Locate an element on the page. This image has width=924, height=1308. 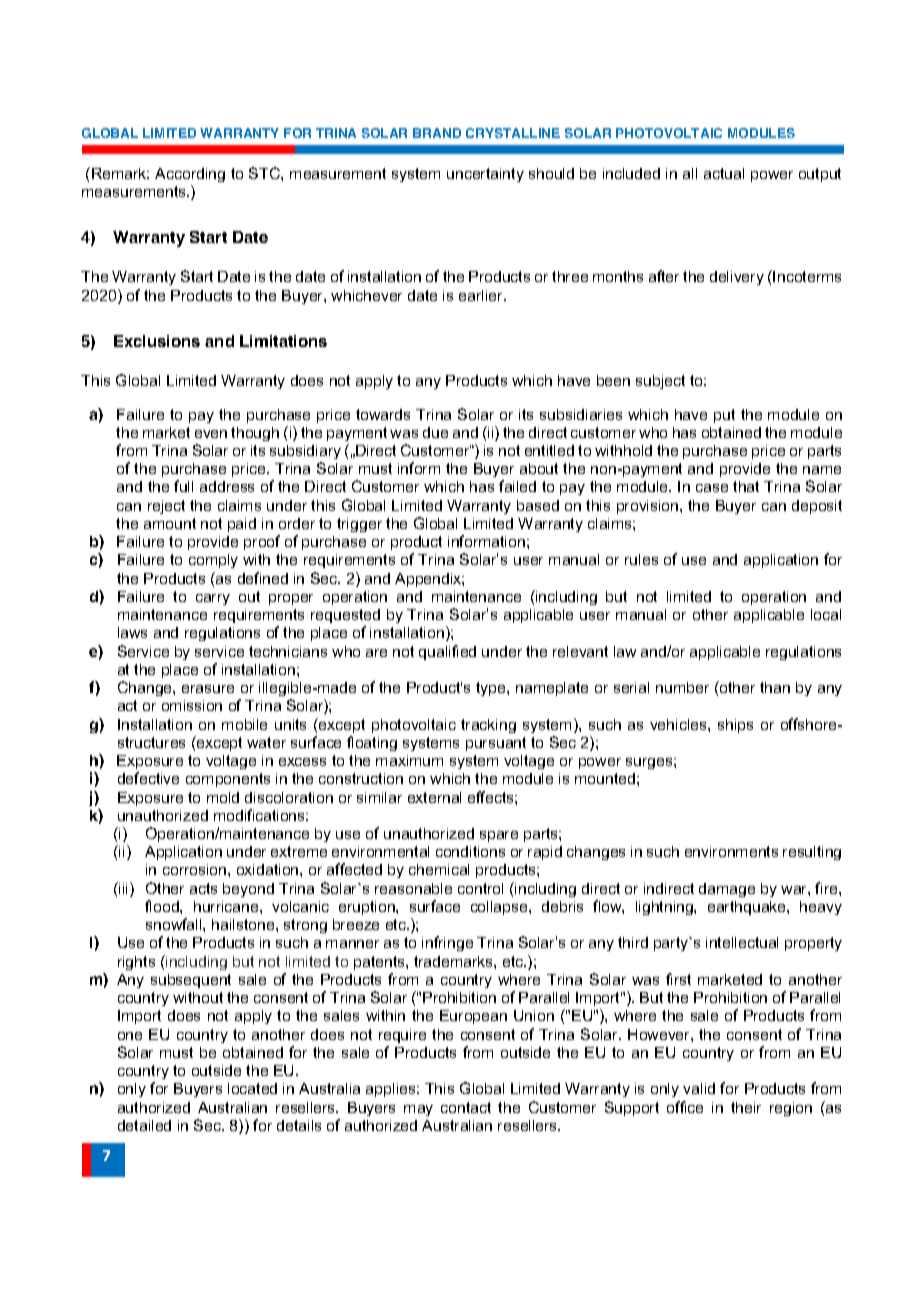
local is located at coordinates (826, 614).
